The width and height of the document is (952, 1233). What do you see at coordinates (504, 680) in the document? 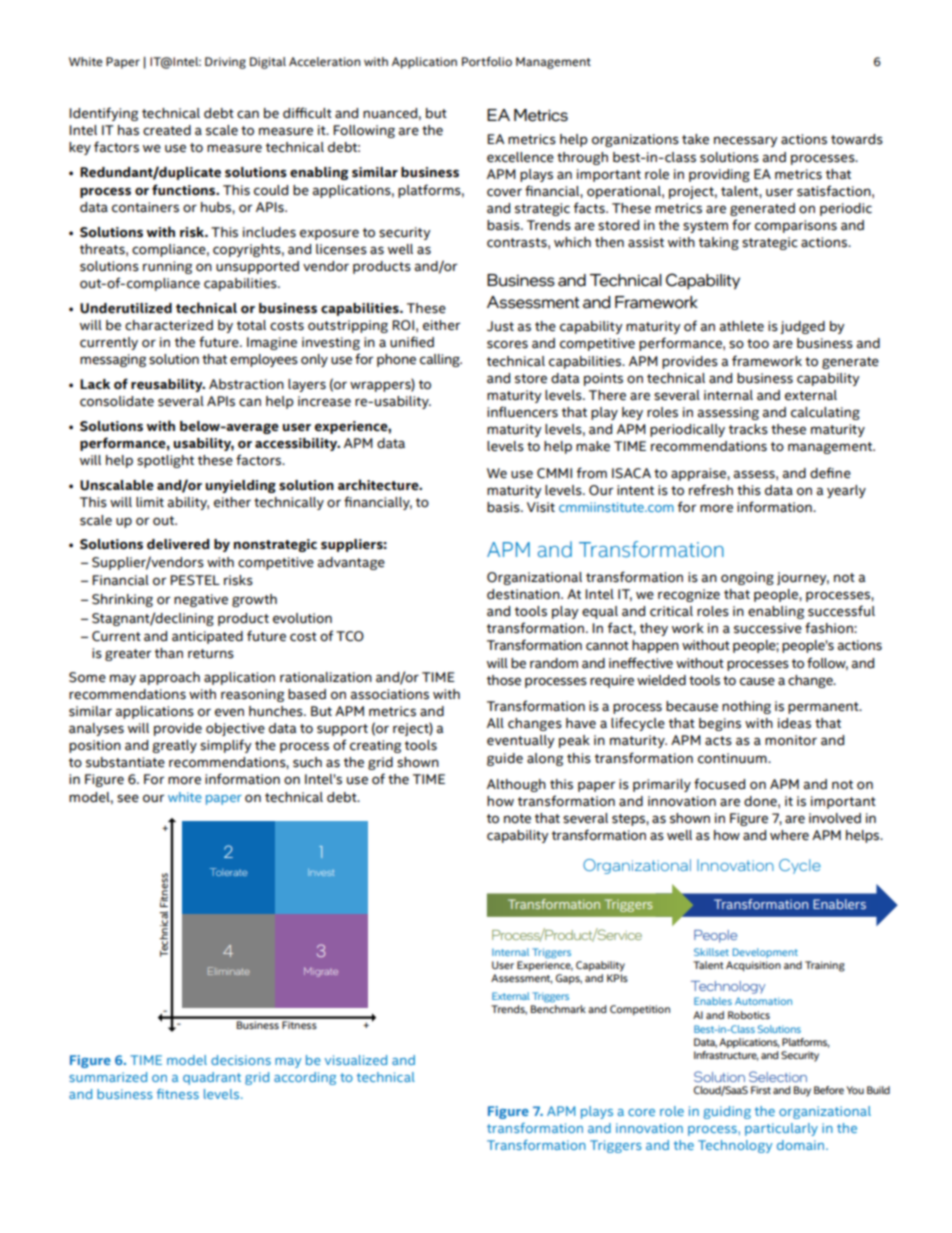
I see `those` at bounding box center [504, 680].
